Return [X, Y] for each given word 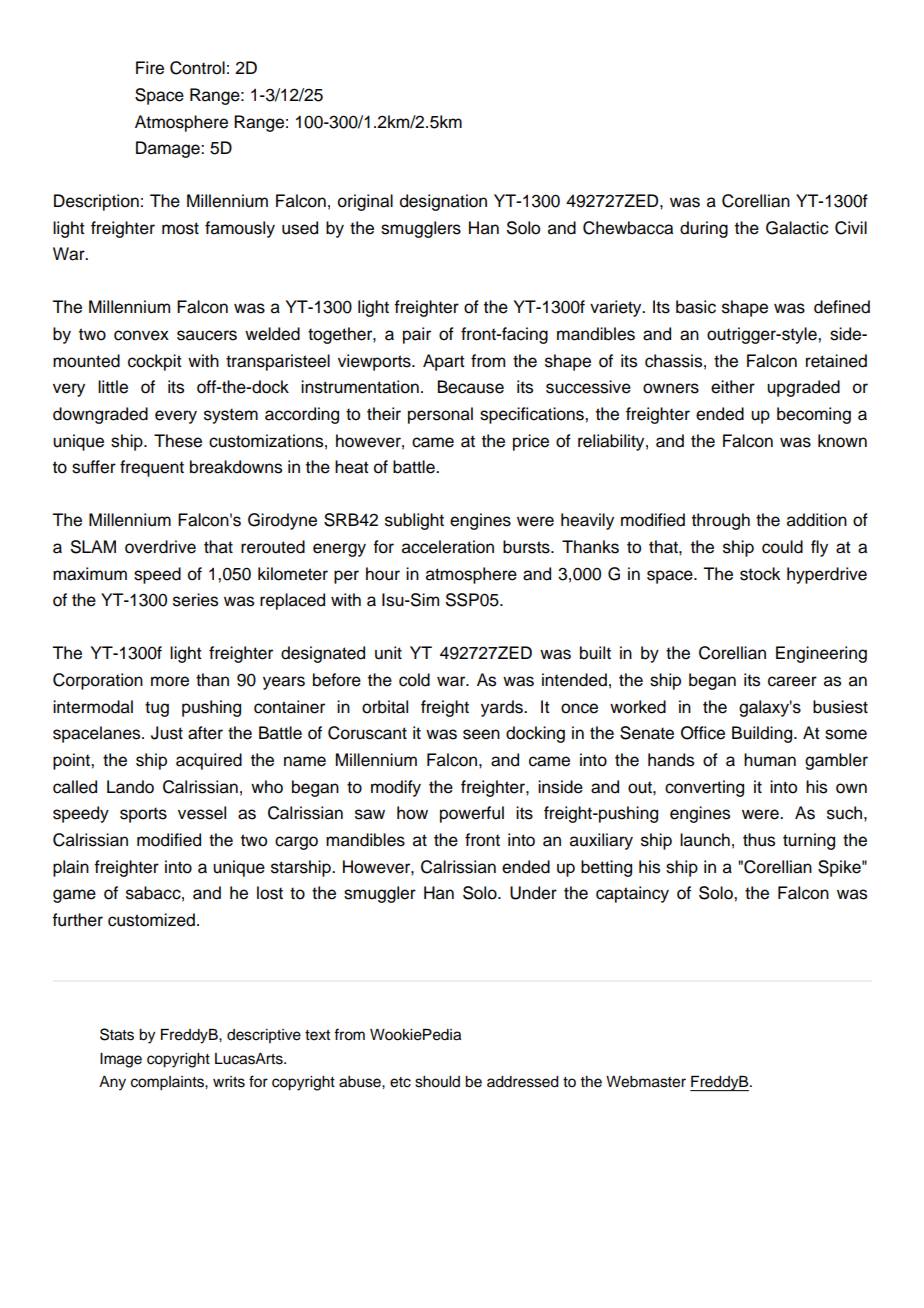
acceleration [448, 547]
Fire [150, 68]
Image [121, 1060]
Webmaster [646, 1082]
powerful [472, 814]
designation [443, 202]
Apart [444, 362]
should [437, 1082]
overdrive [160, 547]
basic [696, 307]
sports [143, 815]
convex [141, 335]
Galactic [797, 228]
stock [760, 574]
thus [759, 840]
